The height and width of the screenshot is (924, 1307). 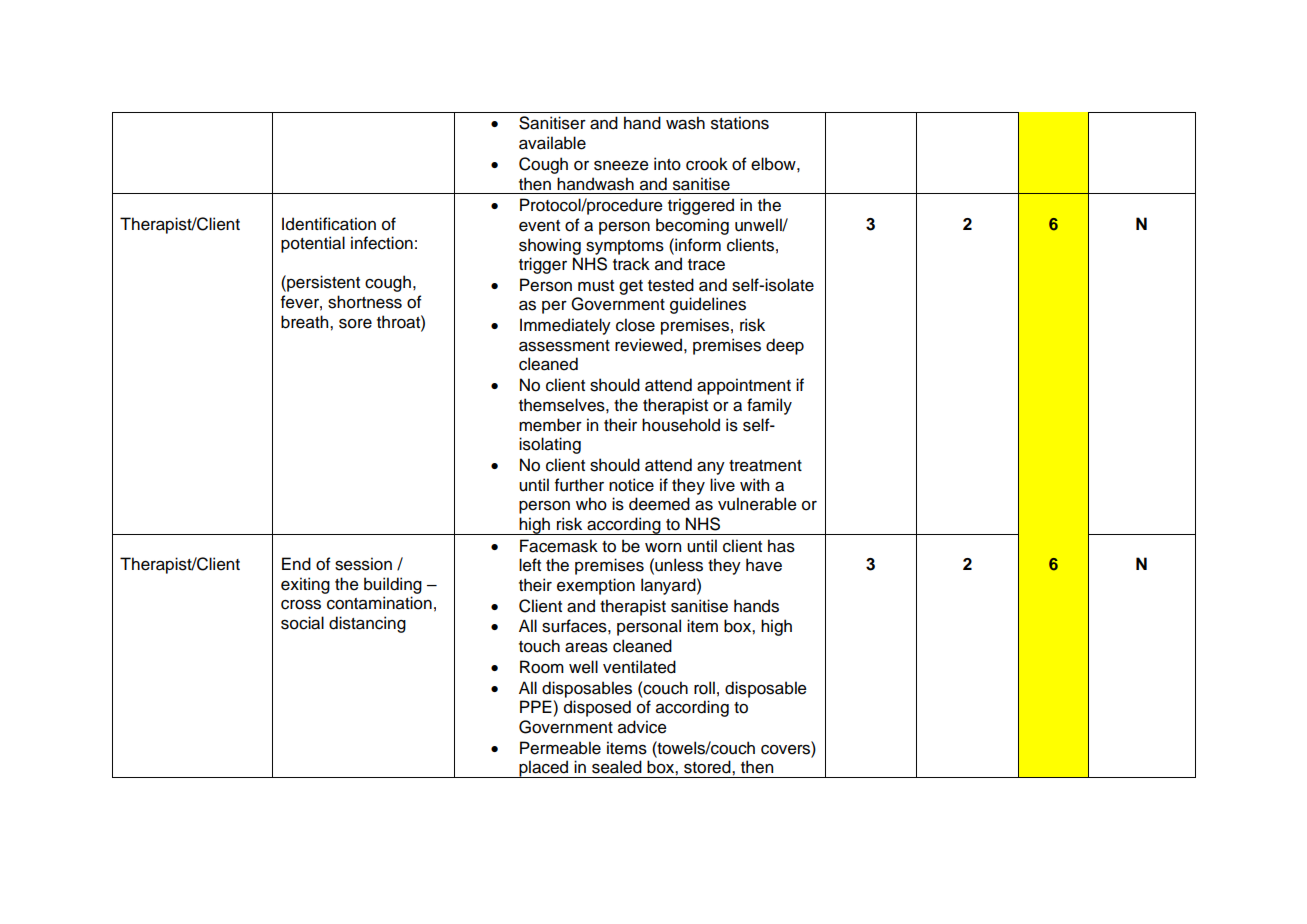 I want to click on placed, so click(x=544, y=769).
